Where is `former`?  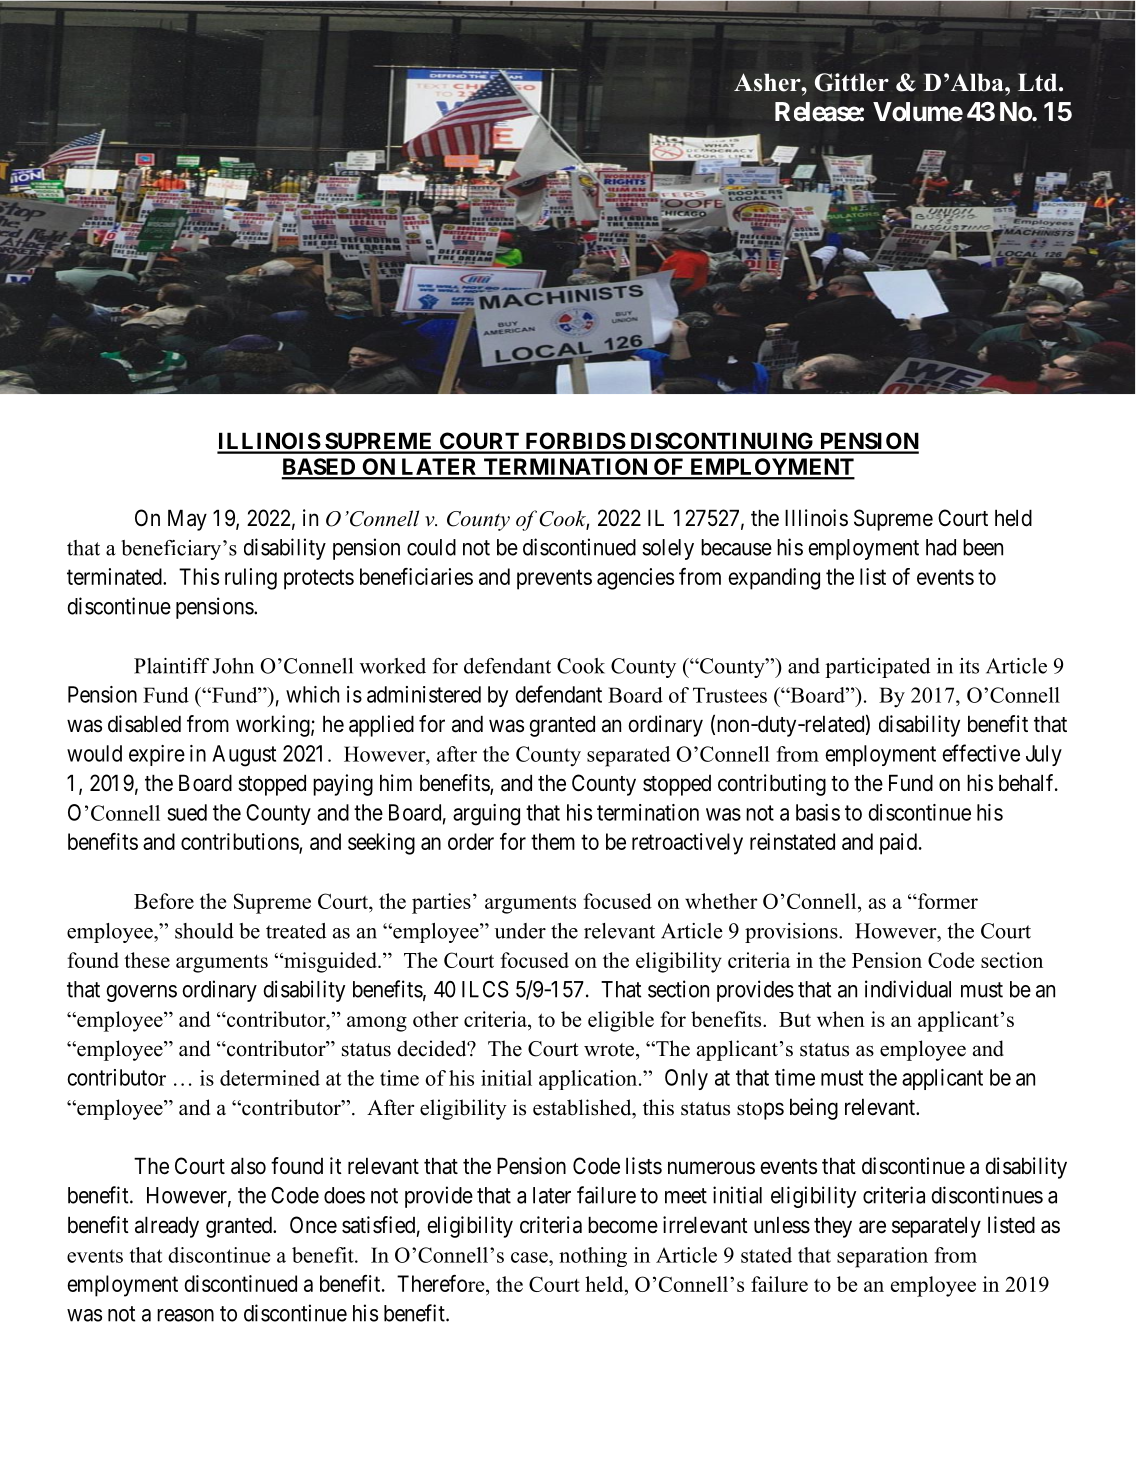
former is located at coordinates (947, 901).
